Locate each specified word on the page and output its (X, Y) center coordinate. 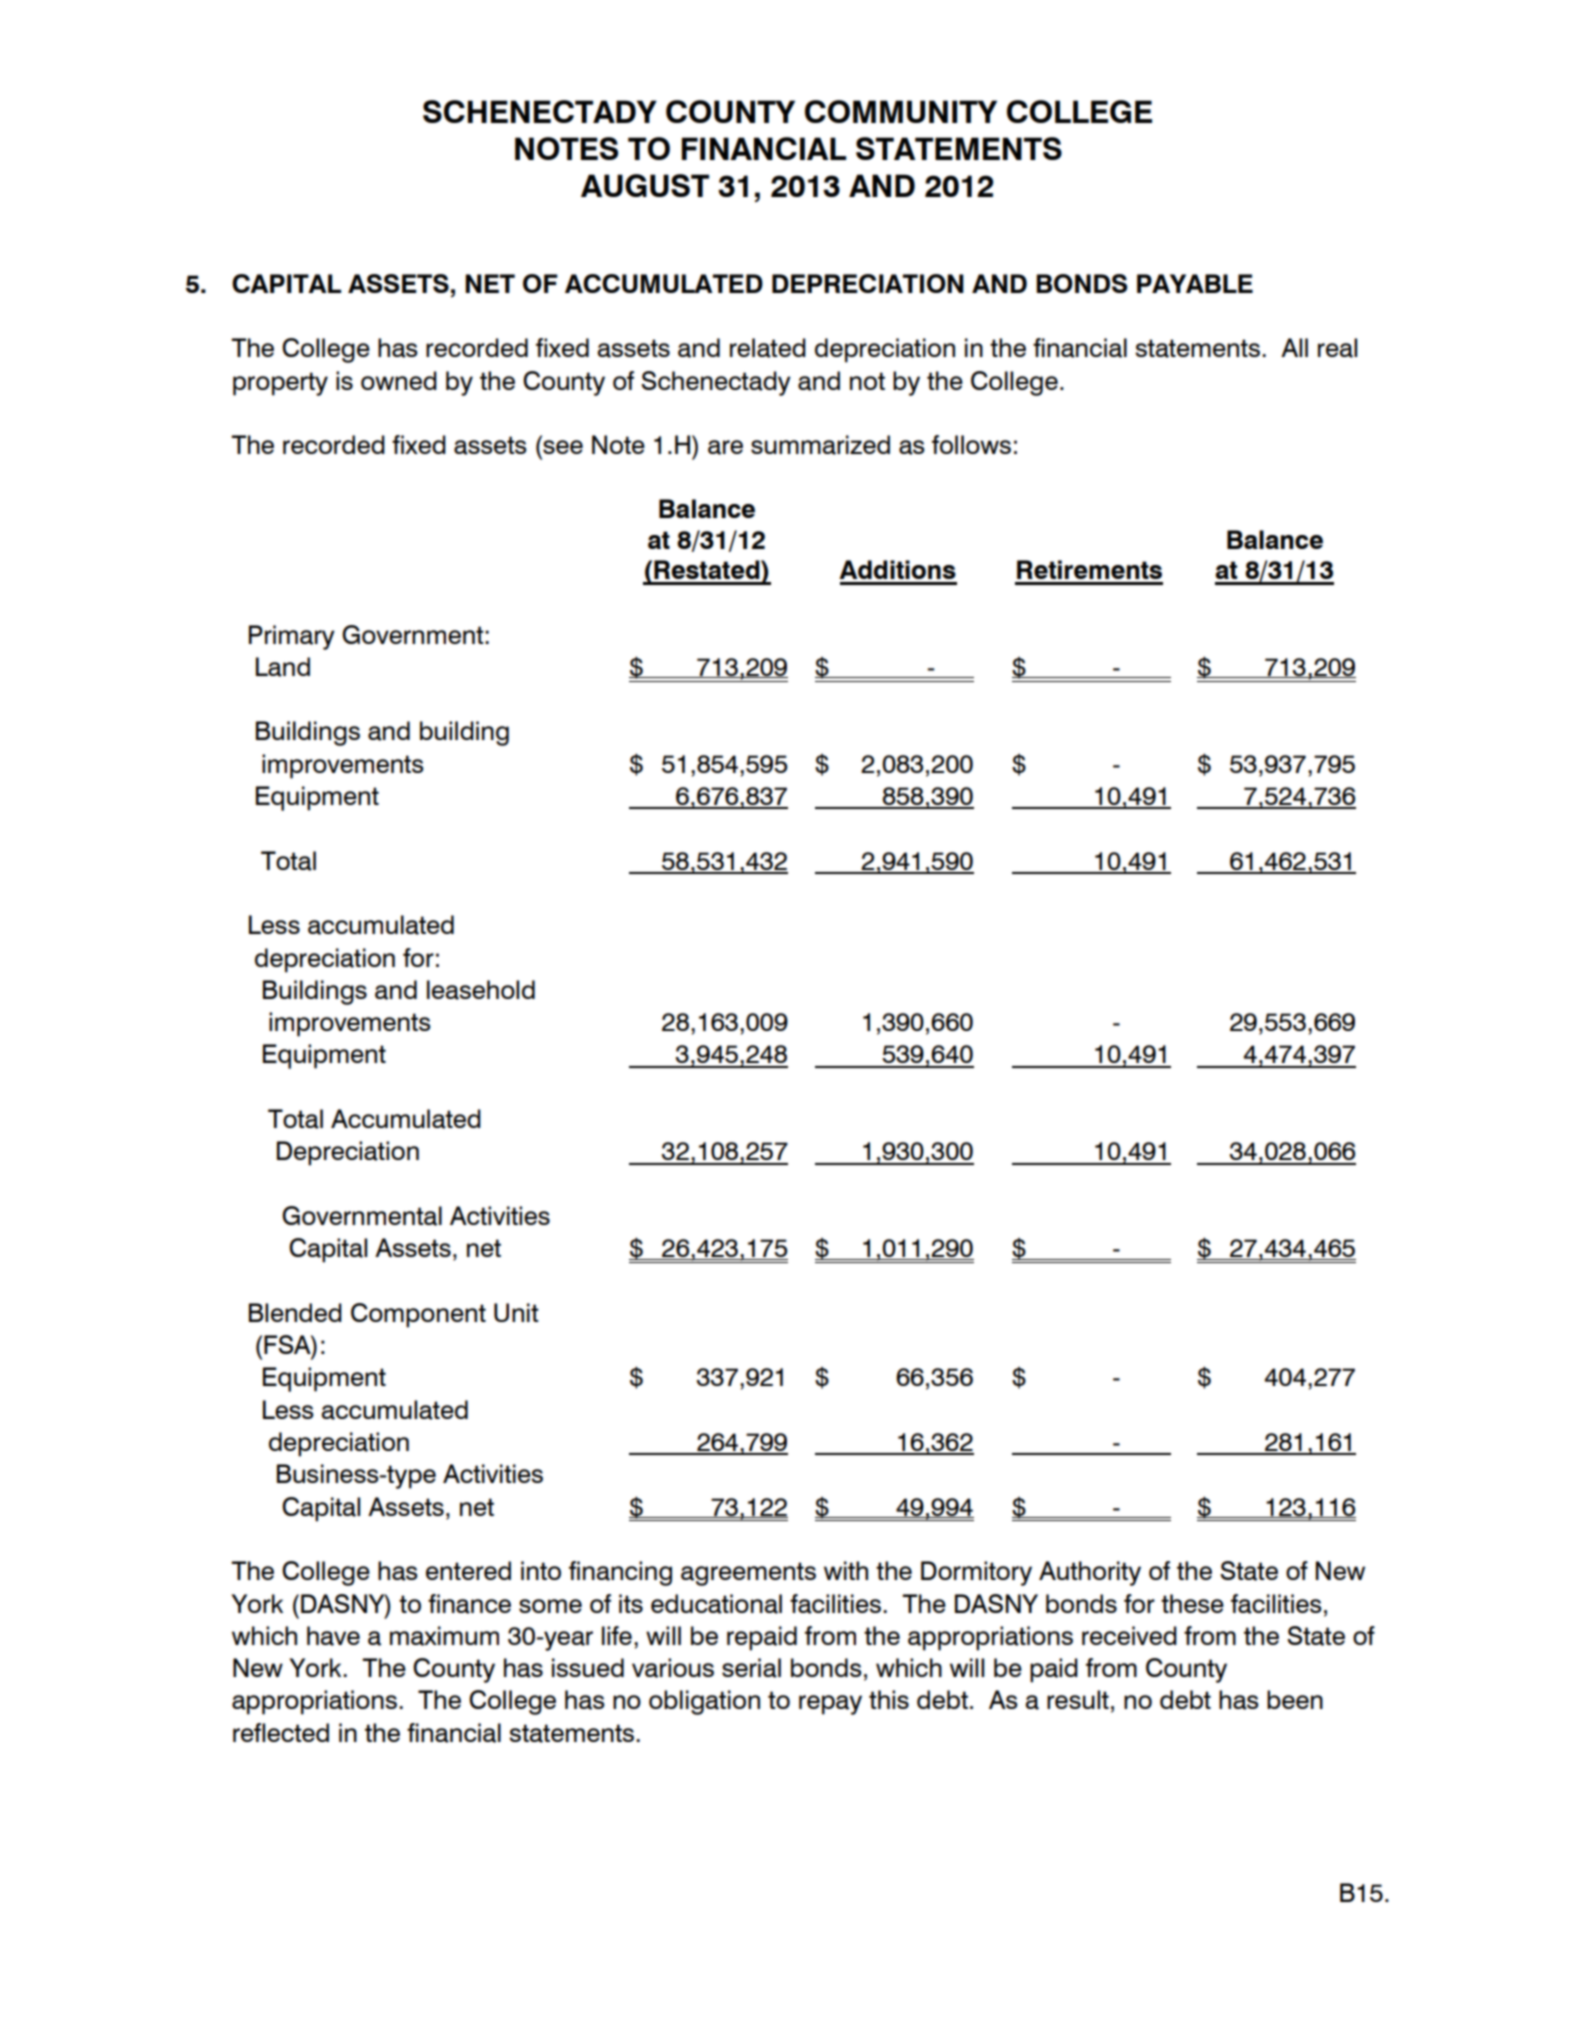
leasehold (481, 990)
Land (283, 667)
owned (399, 380)
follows (971, 444)
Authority (1090, 1573)
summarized (820, 445)
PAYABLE (1195, 283)
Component (418, 1315)
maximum (444, 1636)
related (768, 348)
